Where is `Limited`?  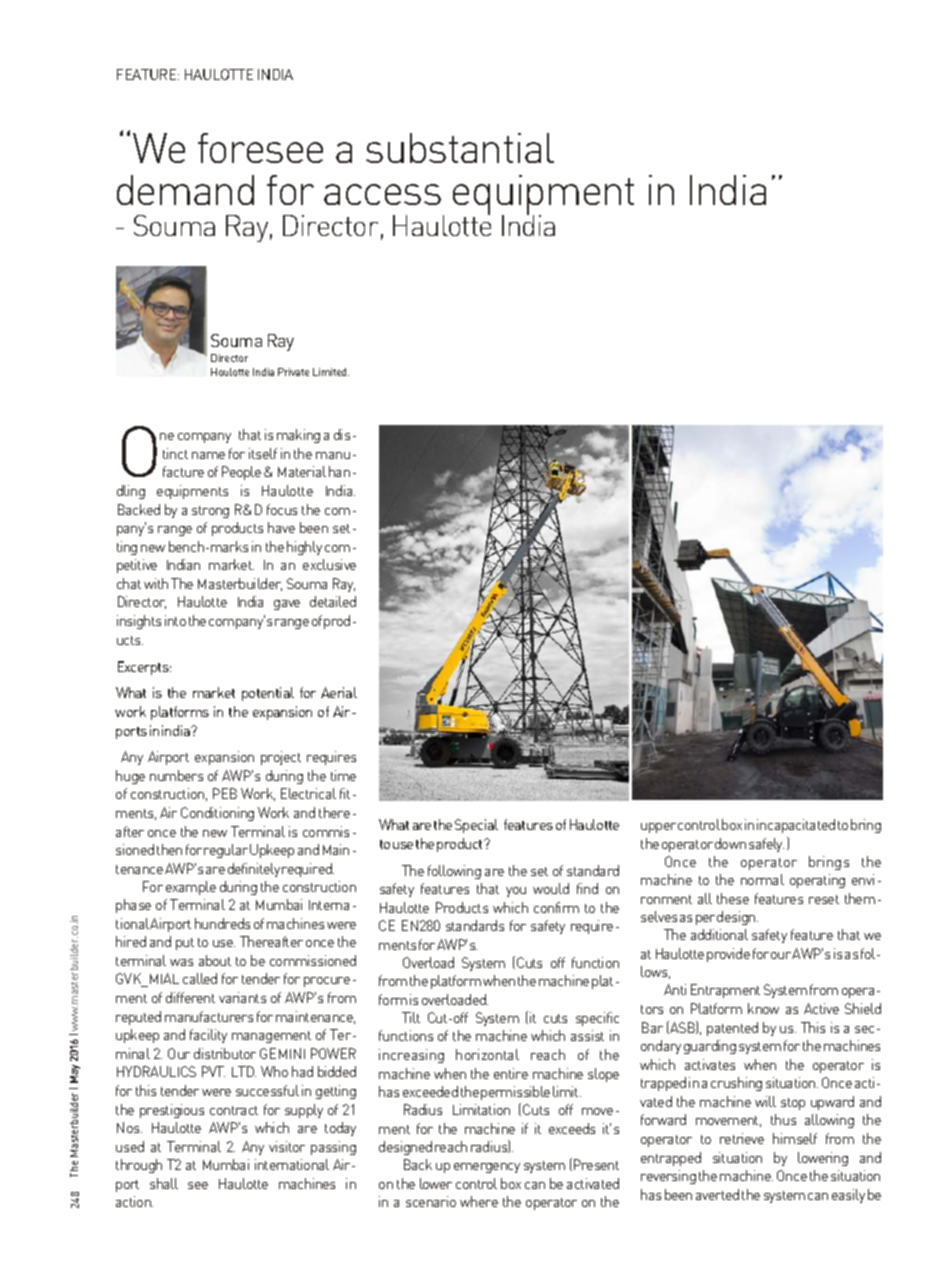 Limited is located at coordinates (331, 372).
